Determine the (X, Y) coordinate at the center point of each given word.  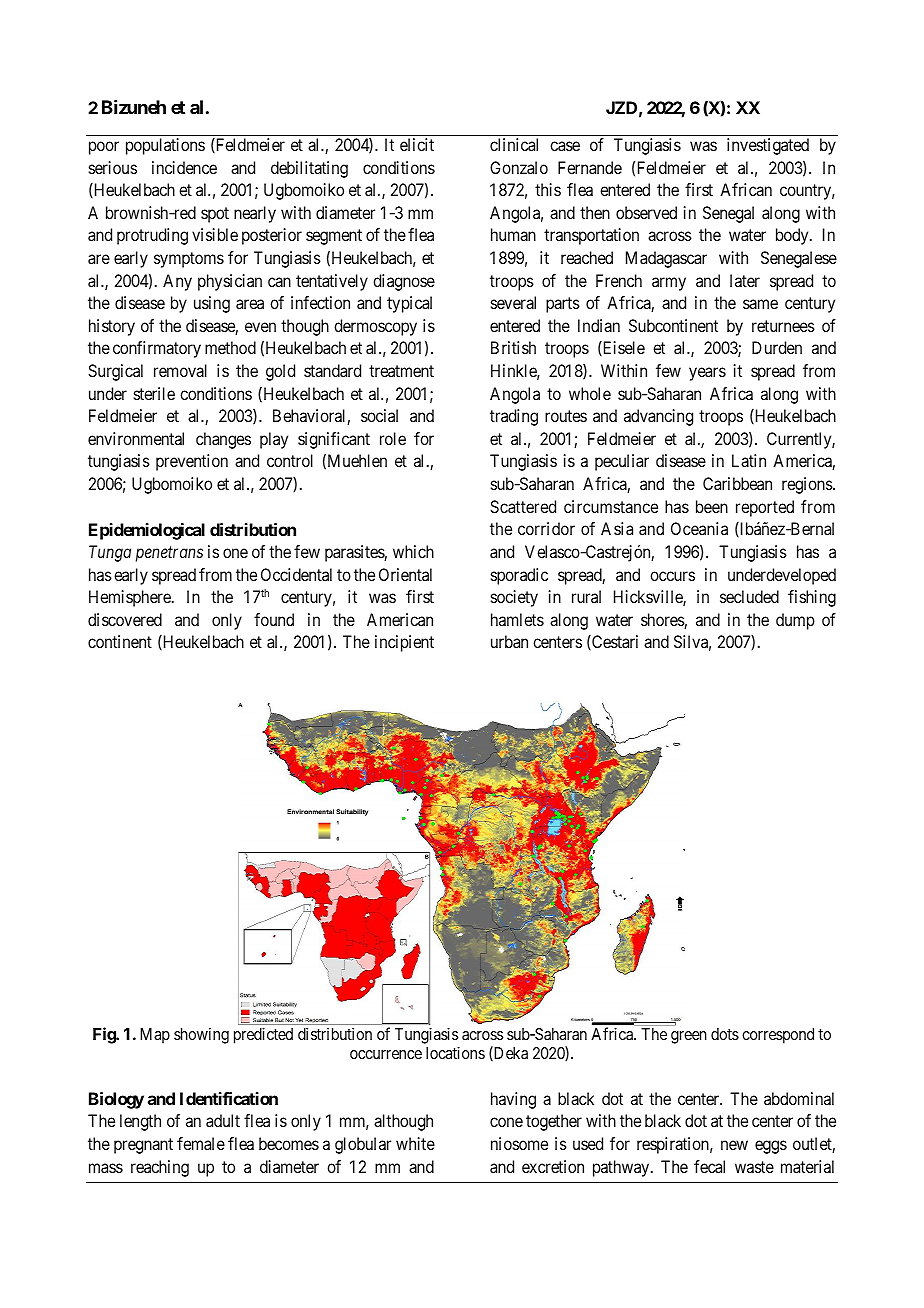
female (201, 1143)
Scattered (523, 506)
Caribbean (737, 483)
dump (795, 621)
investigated (768, 146)
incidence (184, 167)
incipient (404, 643)
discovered (125, 619)
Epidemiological (147, 531)
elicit (417, 144)
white (415, 1143)
